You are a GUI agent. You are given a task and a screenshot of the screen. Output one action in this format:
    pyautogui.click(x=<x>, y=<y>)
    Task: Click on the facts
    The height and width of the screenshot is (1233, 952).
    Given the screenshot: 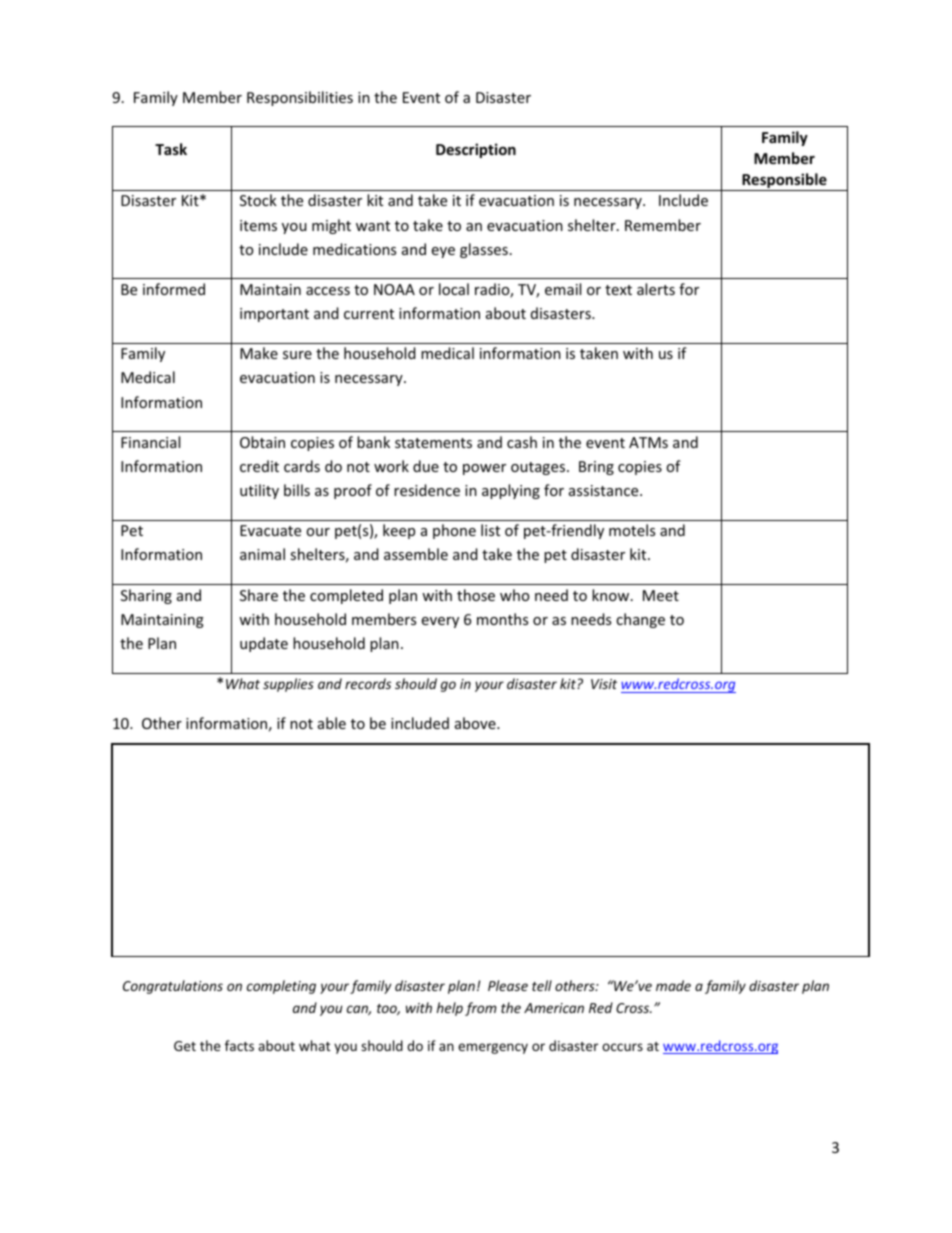 What is the action you would take?
    pyautogui.click(x=239, y=1045)
